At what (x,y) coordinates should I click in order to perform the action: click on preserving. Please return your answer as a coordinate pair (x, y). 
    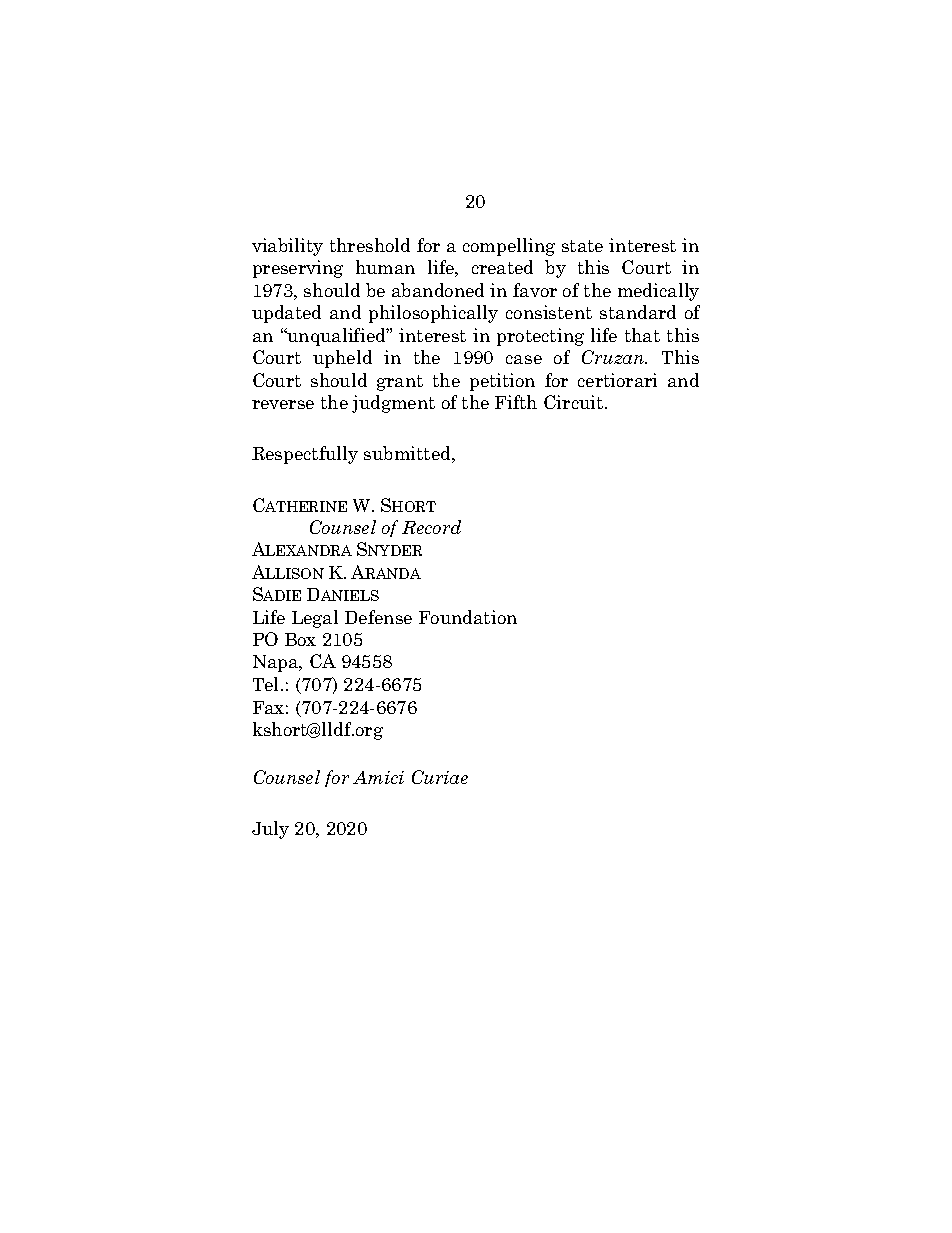
    Looking at the image, I should click on (298, 269).
